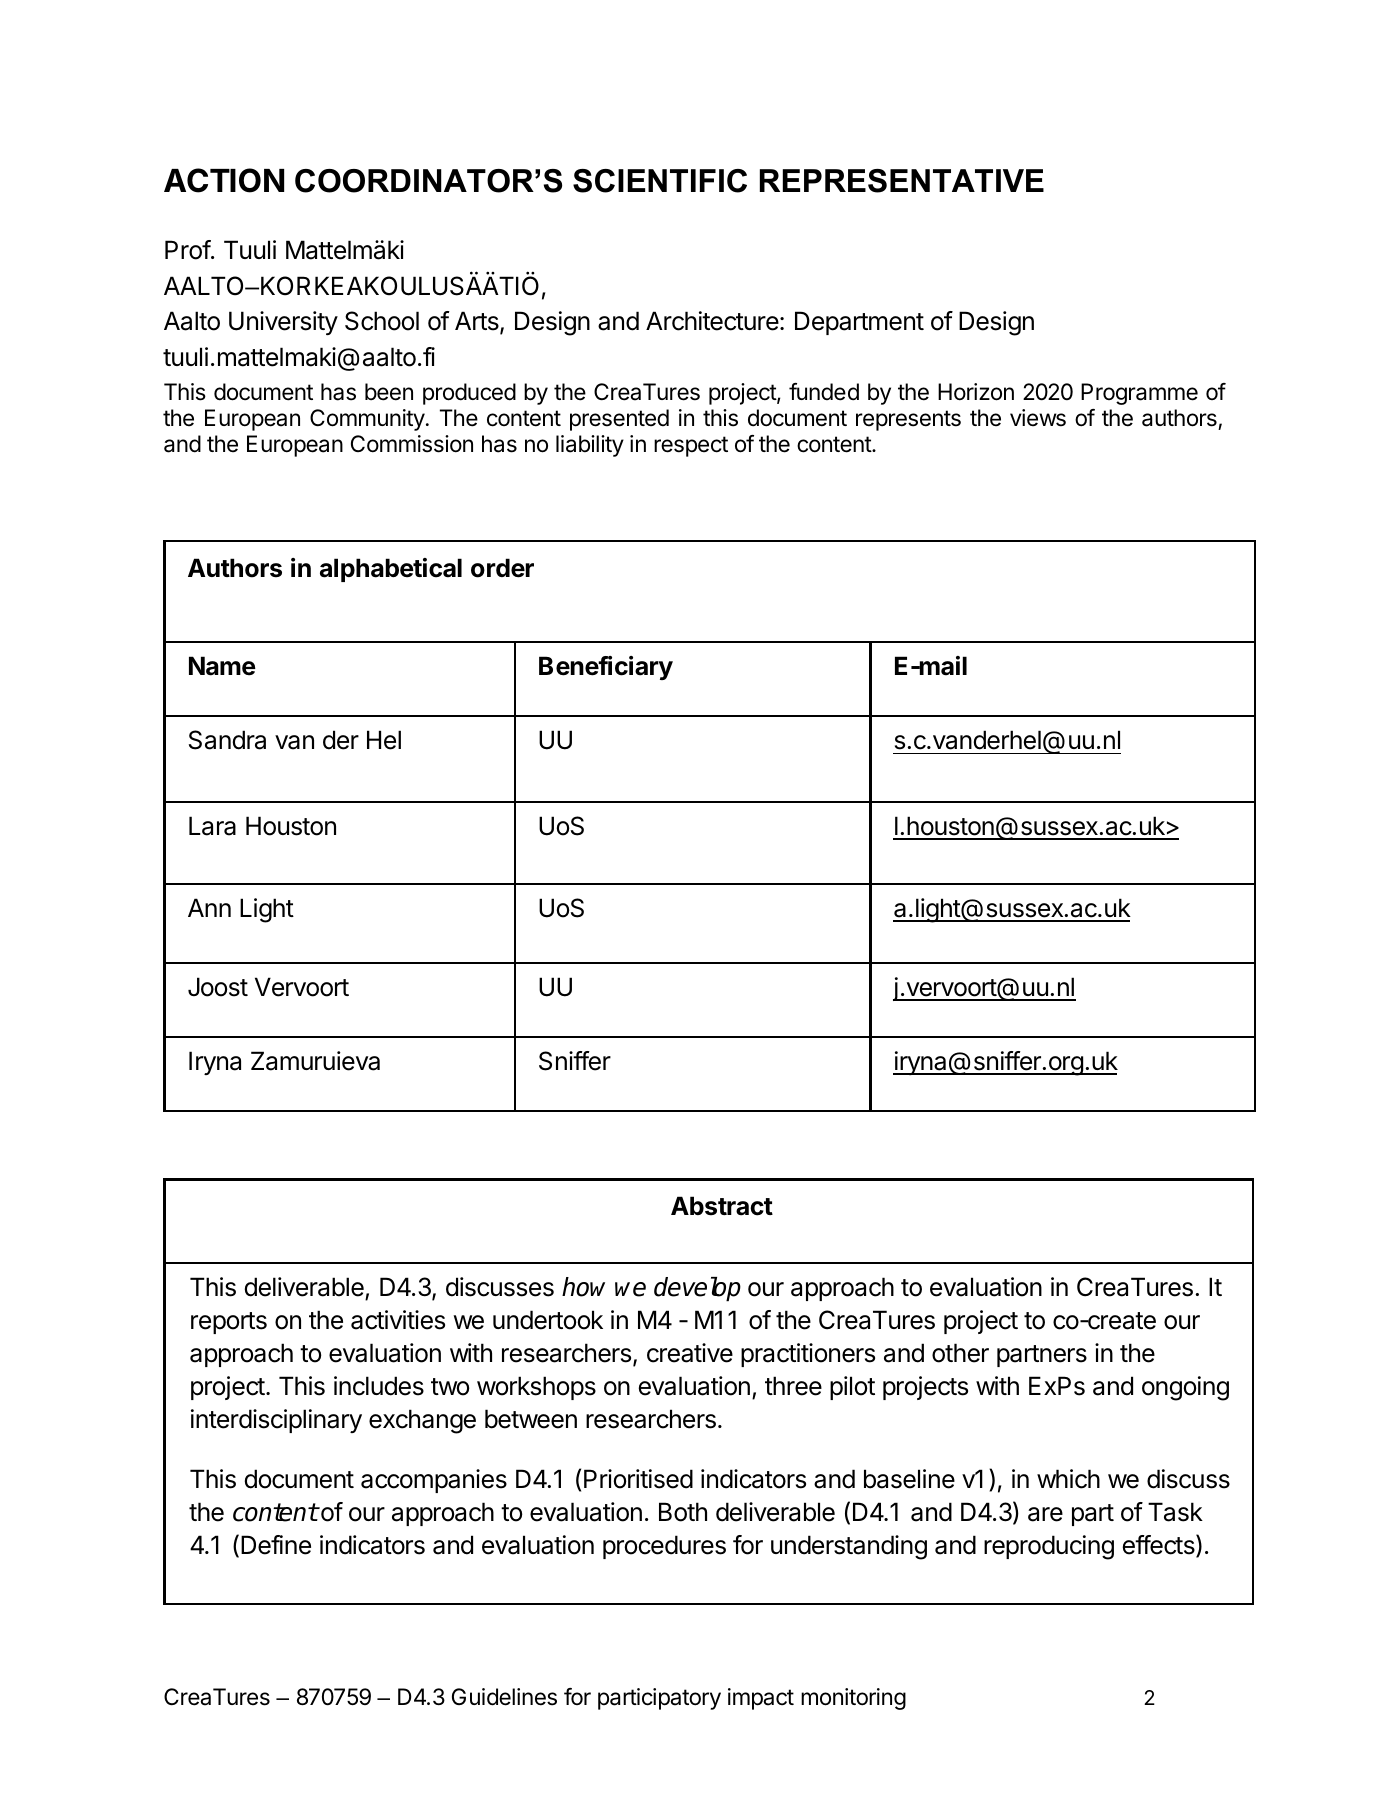  Describe the element at coordinates (960, 1353) in the screenshot. I see `other` at that location.
